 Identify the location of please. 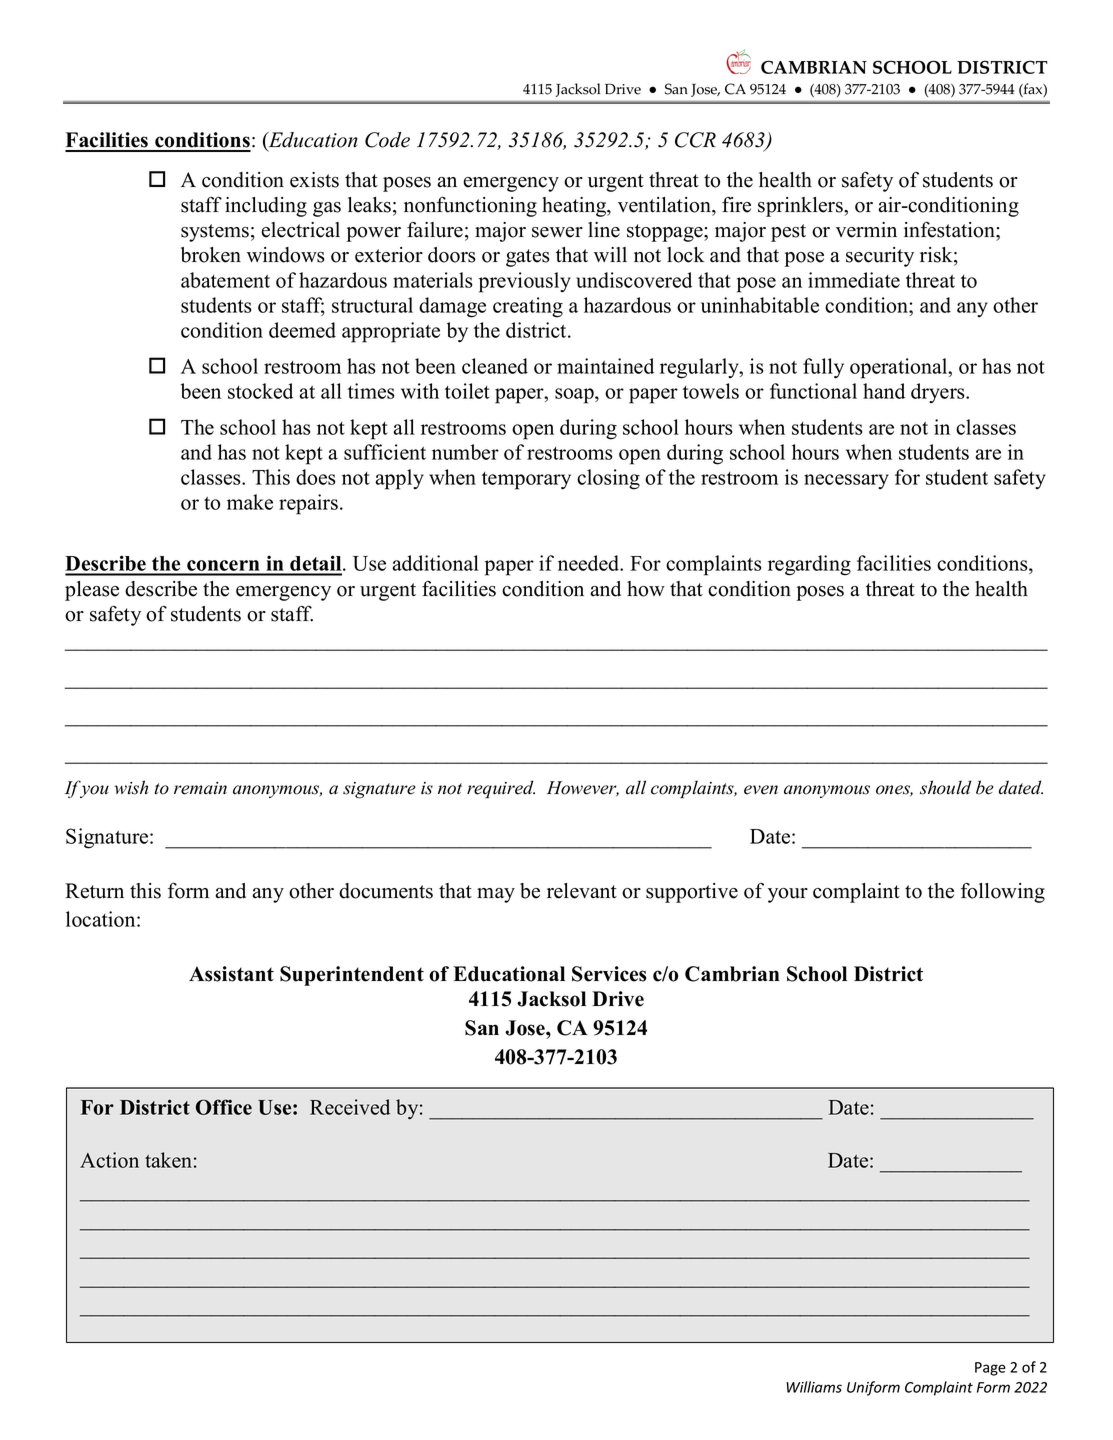
(92, 591).
